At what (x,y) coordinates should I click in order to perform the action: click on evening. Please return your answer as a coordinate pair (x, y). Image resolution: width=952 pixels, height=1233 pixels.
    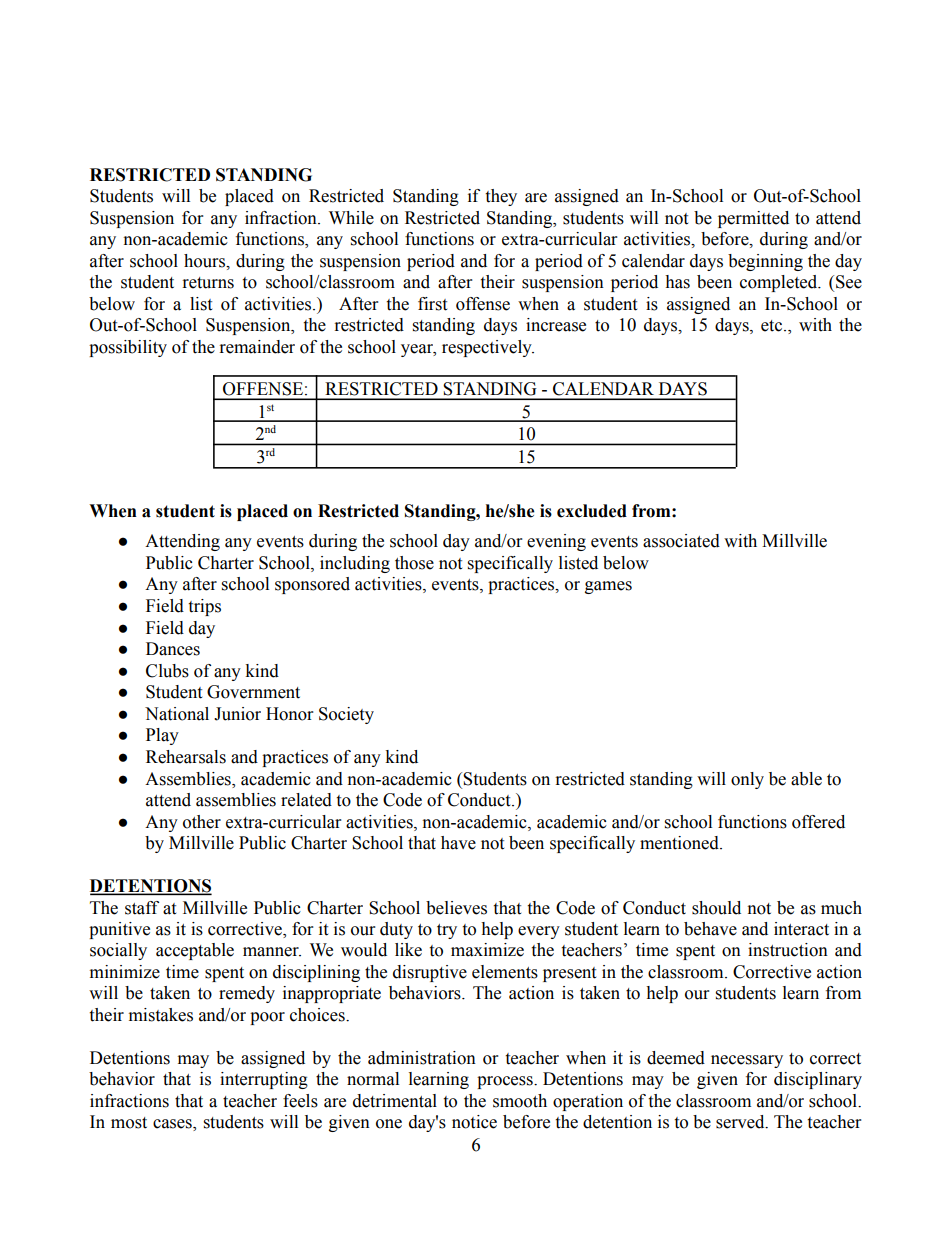
    Looking at the image, I should click on (556, 542).
